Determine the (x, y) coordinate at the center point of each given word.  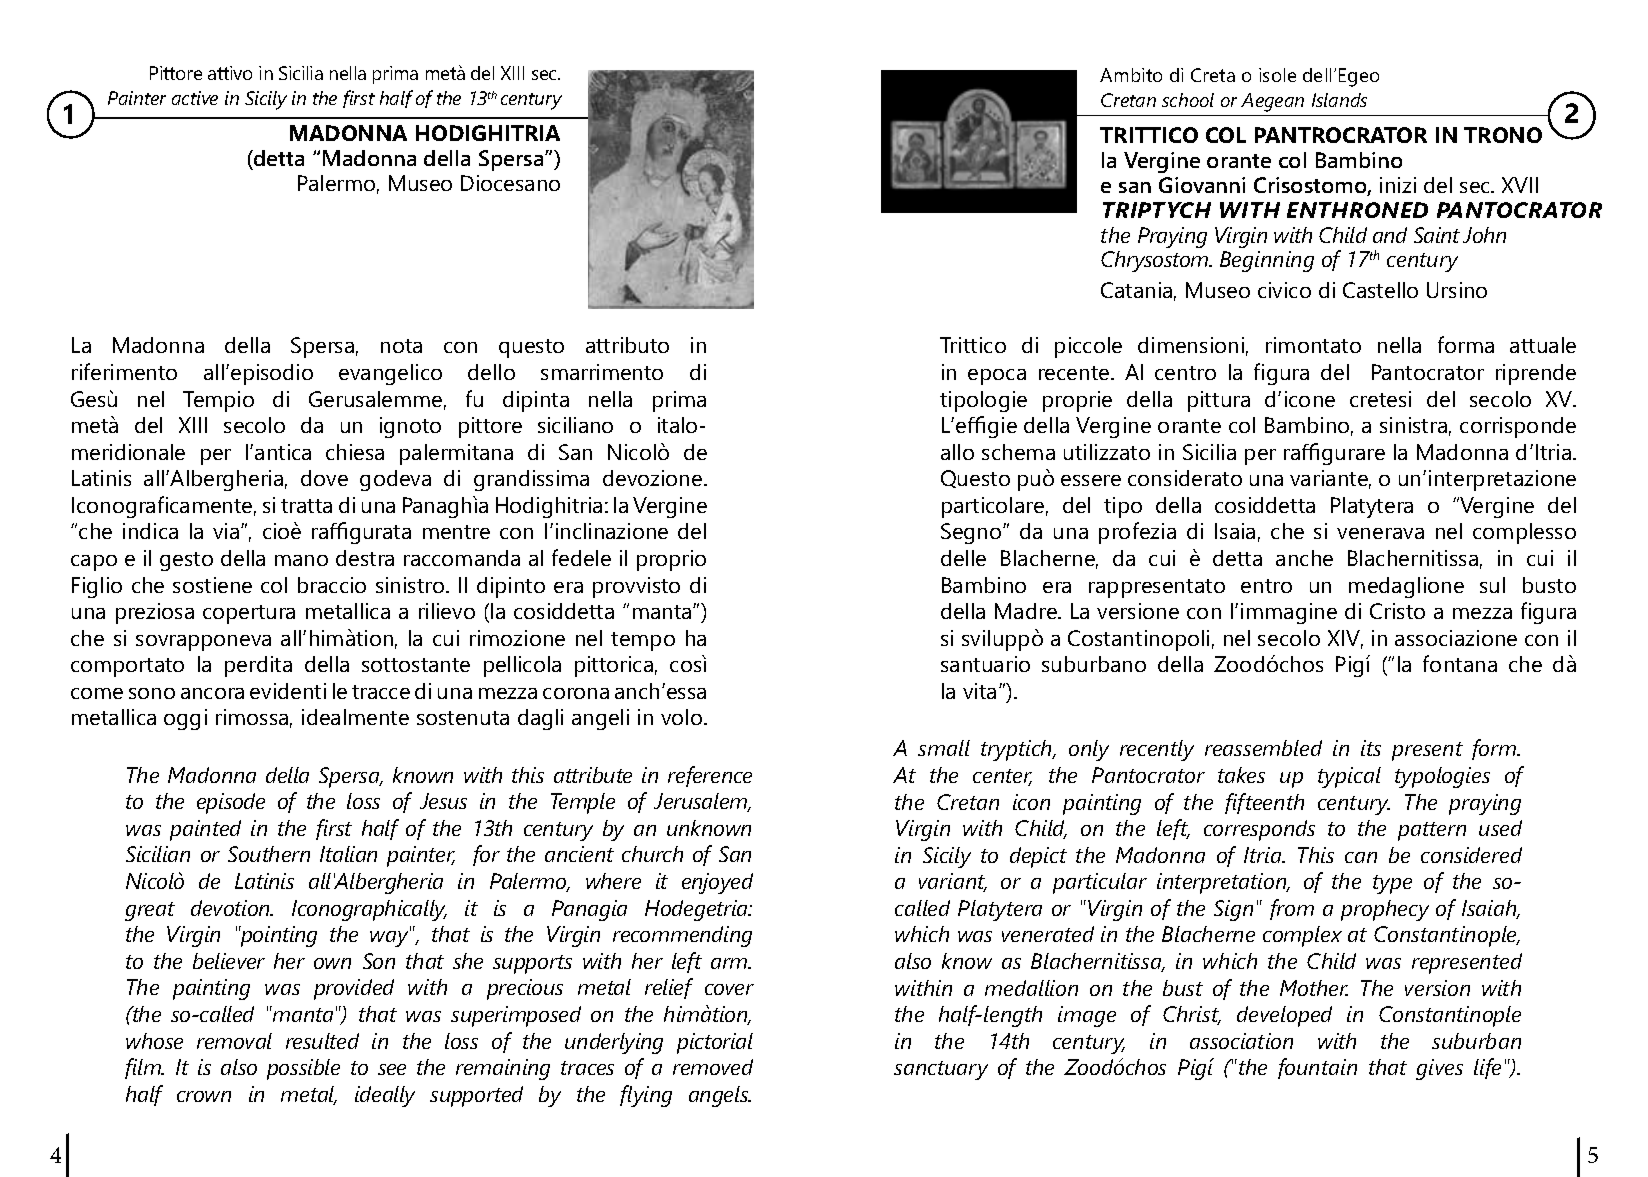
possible (303, 1069)
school (1188, 100)
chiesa (355, 452)
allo (957, 452)
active (195, 98)
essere (1091, 480)
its (1371, 748)
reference (710, 776)
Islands (1339, 100)
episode (231, 803)
